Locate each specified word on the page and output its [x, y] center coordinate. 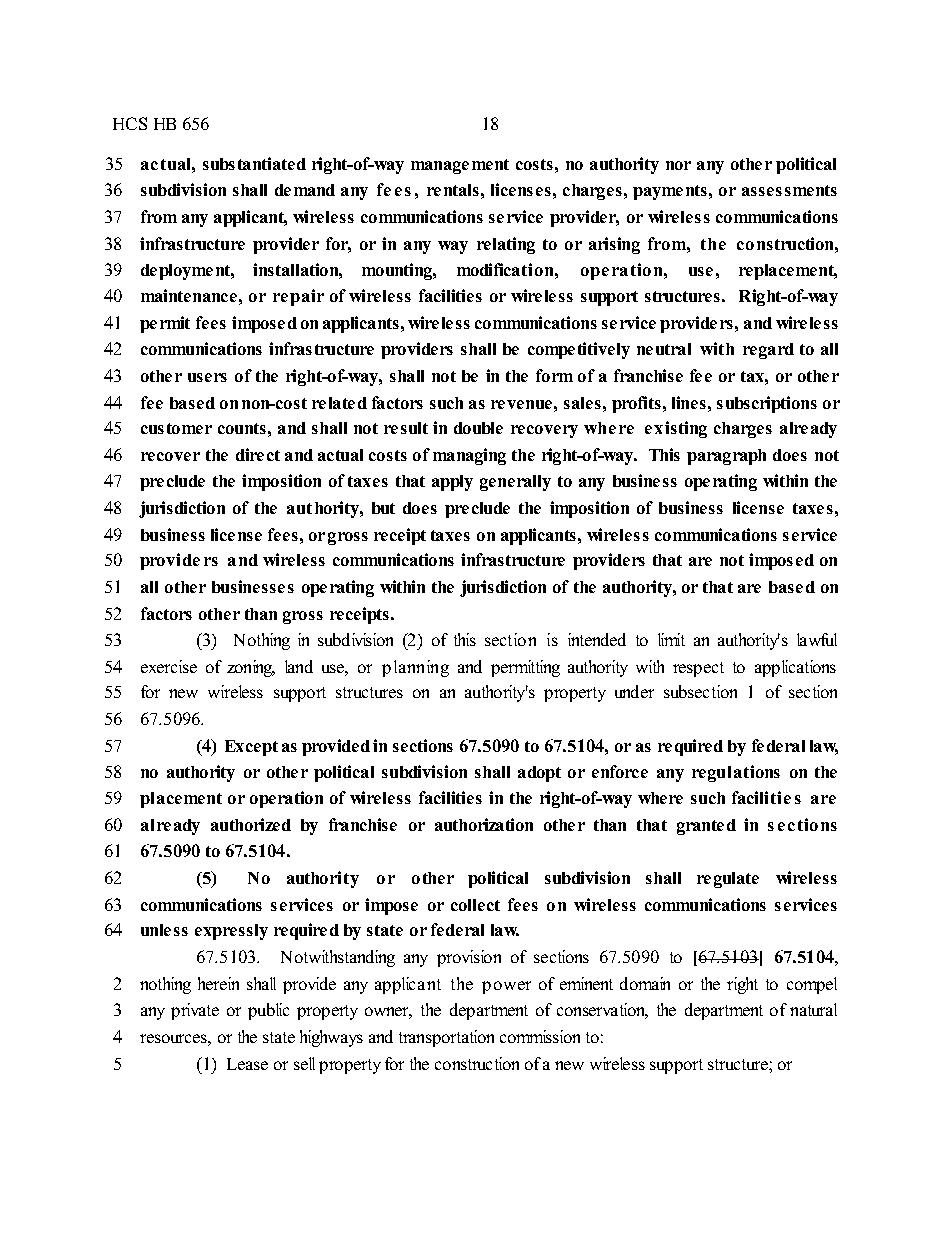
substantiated [254, 163]
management [460, 166]
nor [678, 165]
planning [415, 668]
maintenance [189, 295]
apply [452, 483]
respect [698, 669]
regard [768, 351]
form [554, 375]
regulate [728, 880]
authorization [484, 824]
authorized [251, 824]
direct [258, 454]
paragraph [726, 457]
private [195, 1011]
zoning [251, 668]
